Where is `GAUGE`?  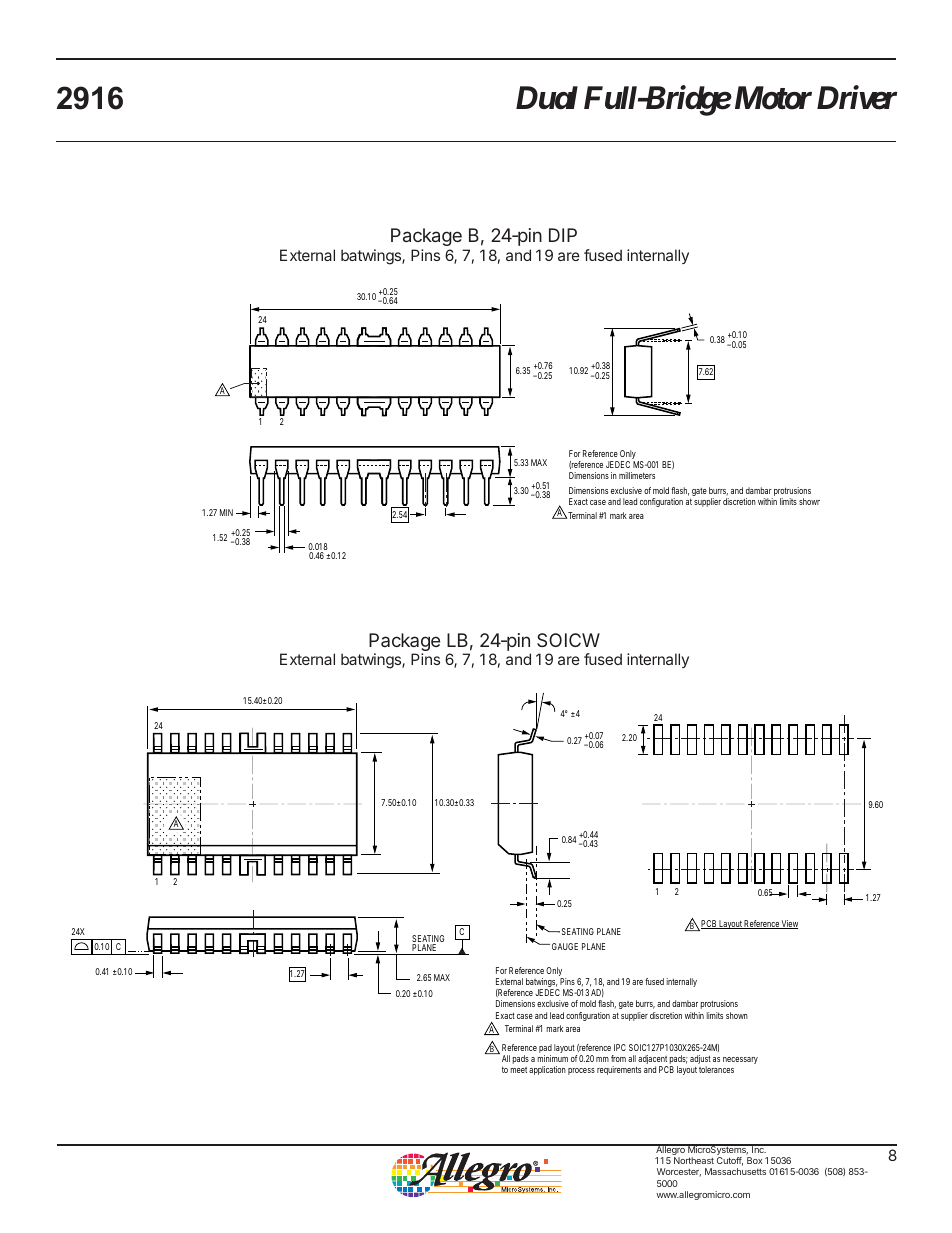 GAUGE is located at coordinates (565, 946).
